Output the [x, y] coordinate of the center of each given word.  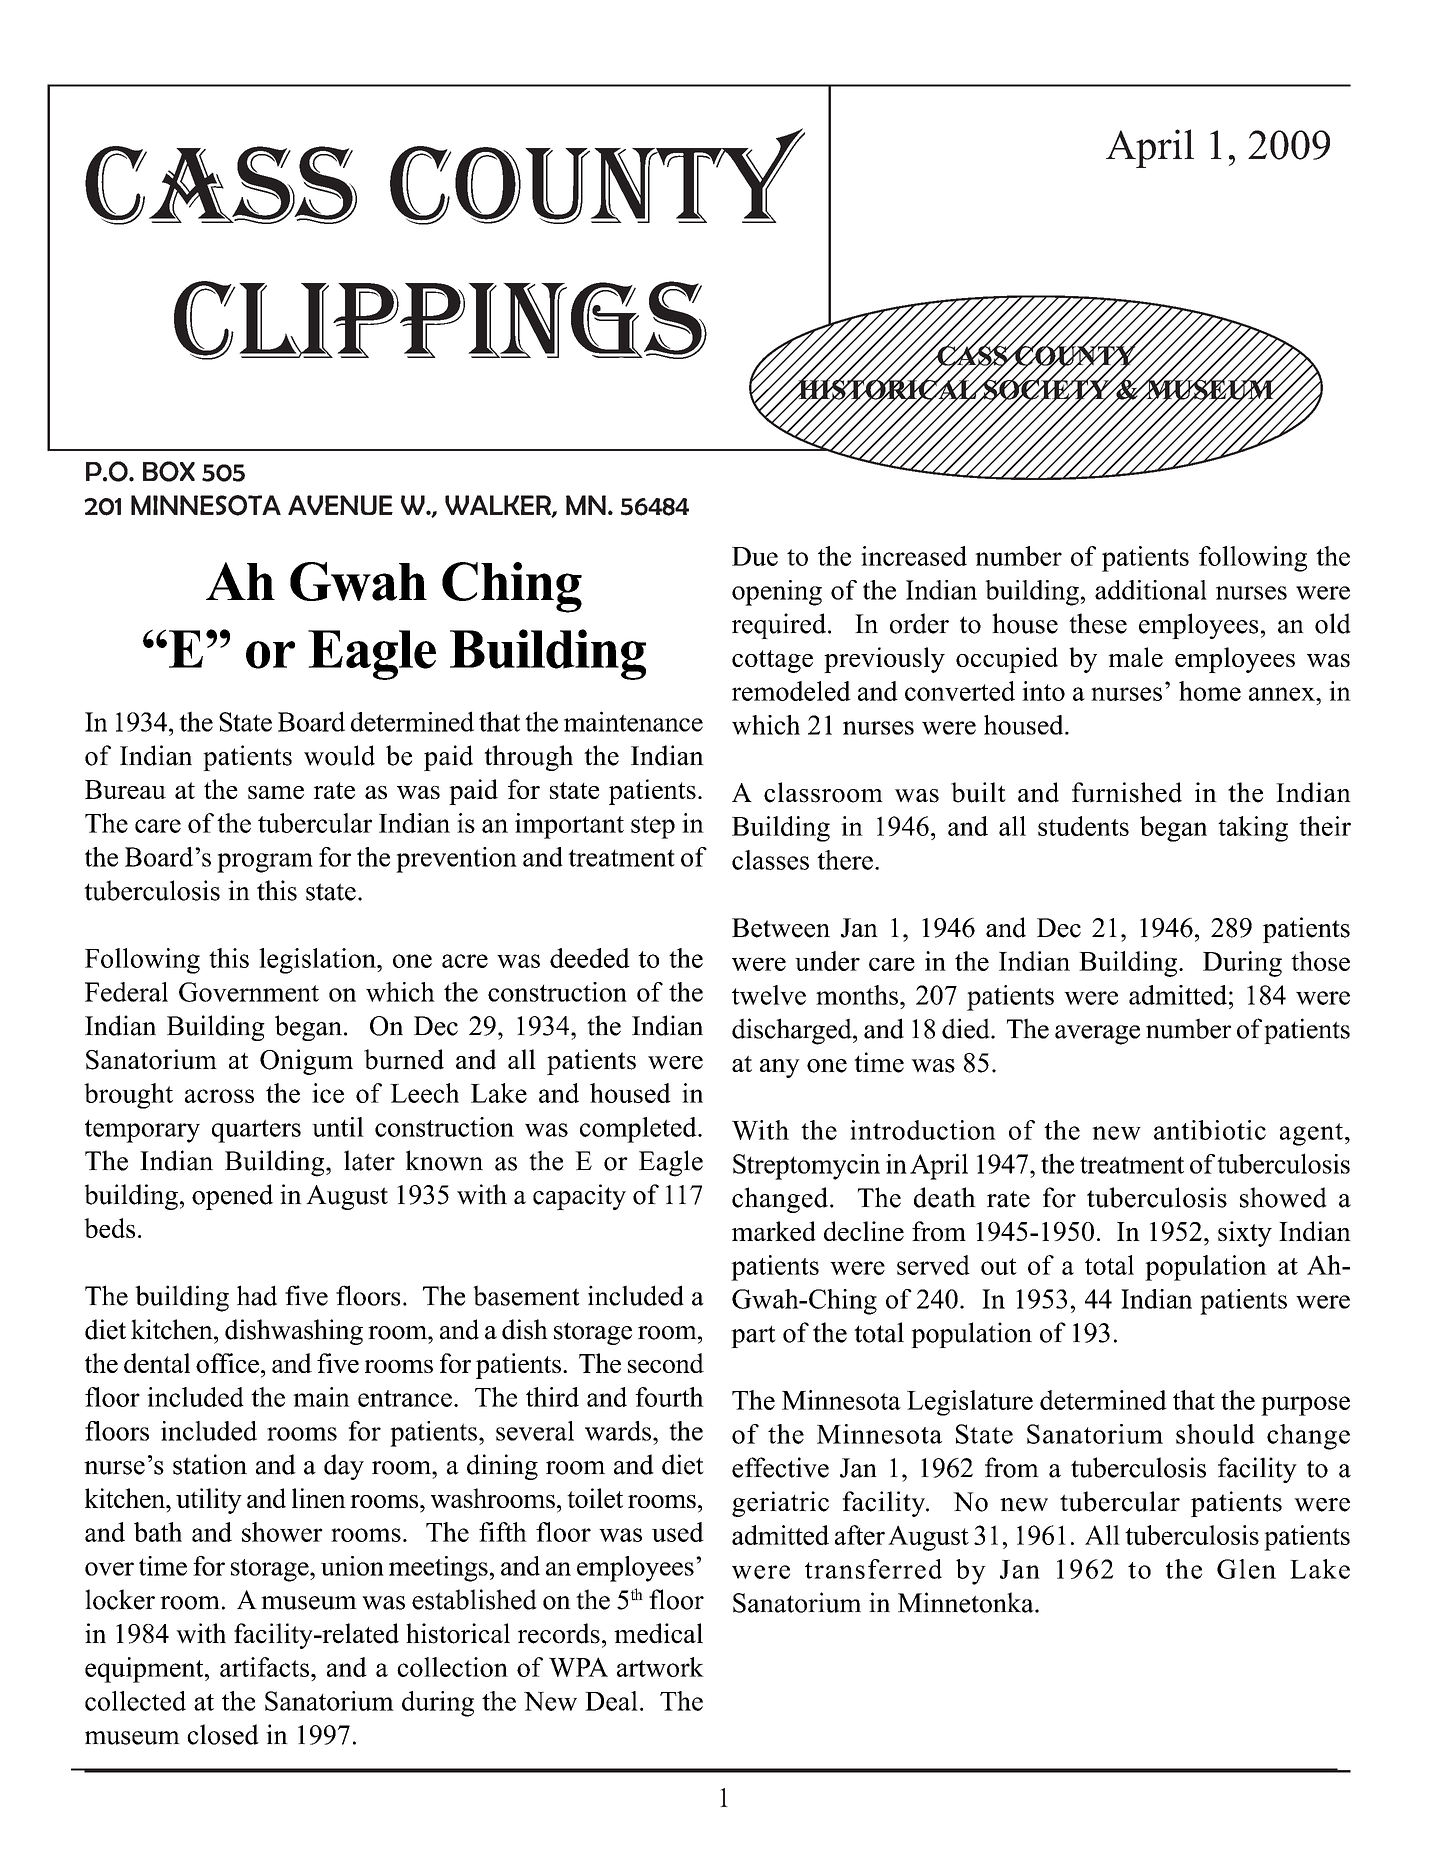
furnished [1127, 792]
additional [1151, 590]
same [276, 792]
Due [755, 556]
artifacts [264, 1667]
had [257, 1295]
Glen [1246, 1569]
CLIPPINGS [440, 320]
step [653, 827]
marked [774, 1231]
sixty [1245, 1234]
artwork [660, 1667]
